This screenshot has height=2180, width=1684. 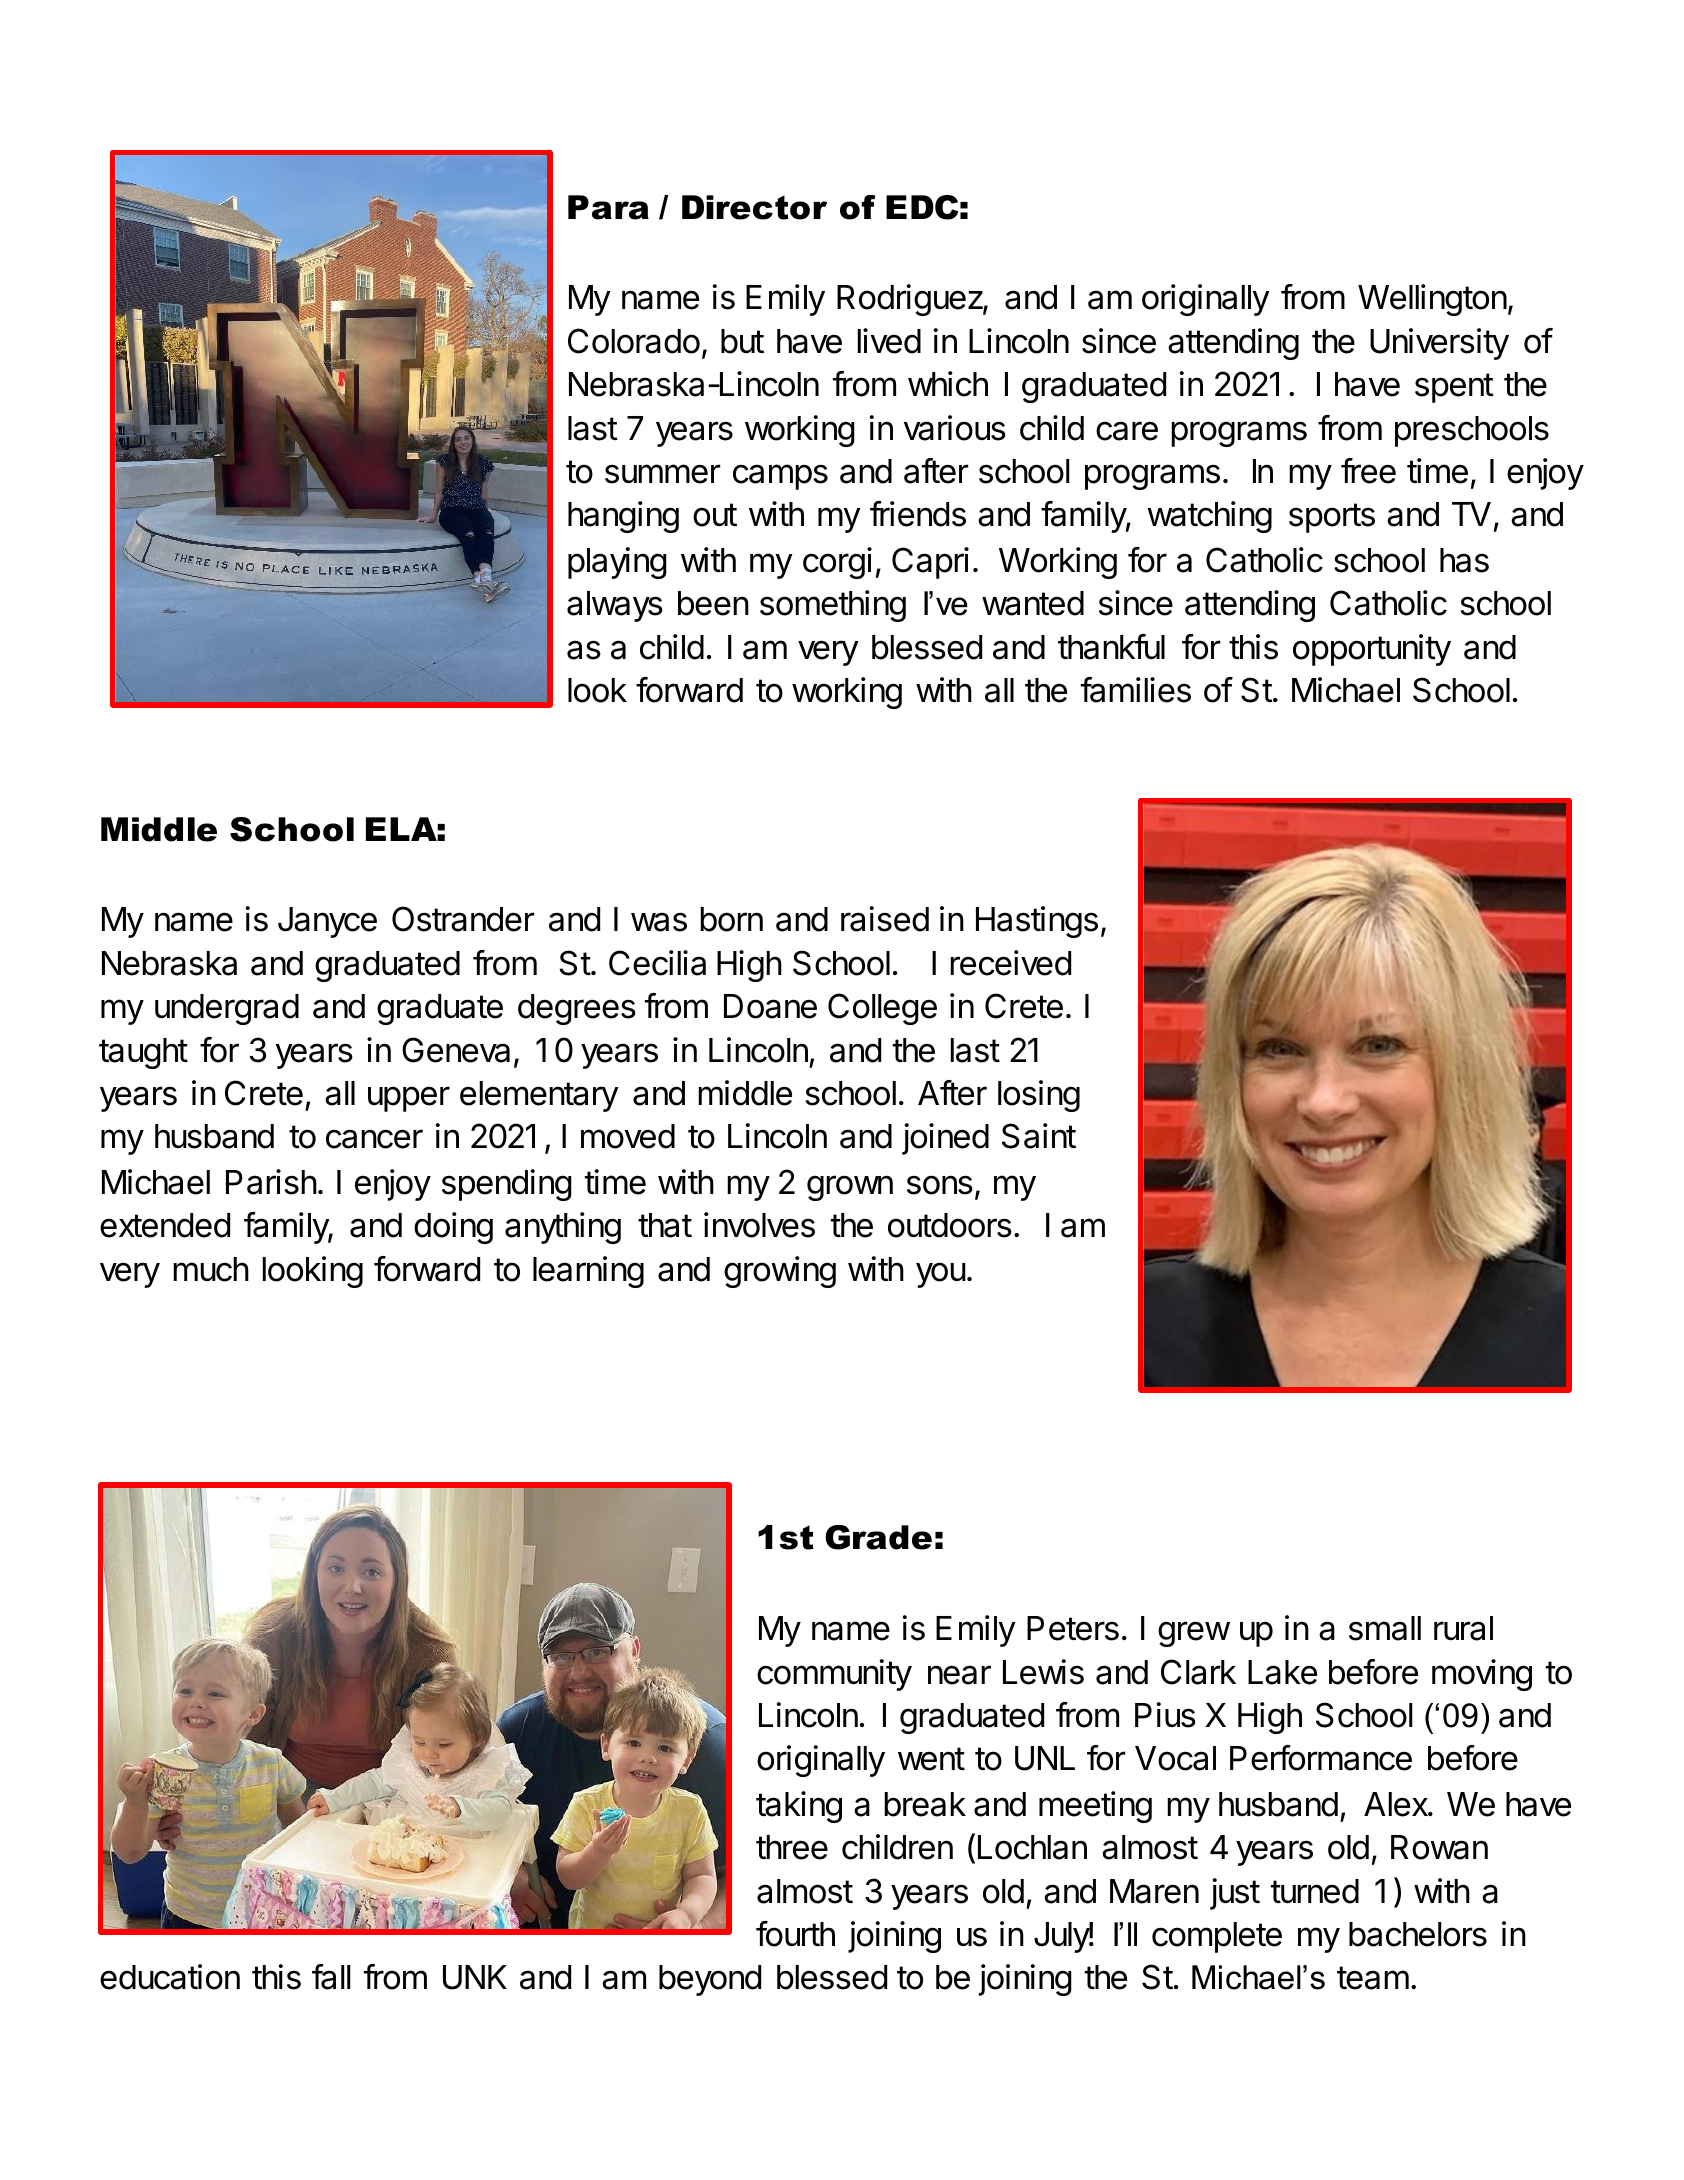 I want to click on small, so click(x=1385, y=1628).
